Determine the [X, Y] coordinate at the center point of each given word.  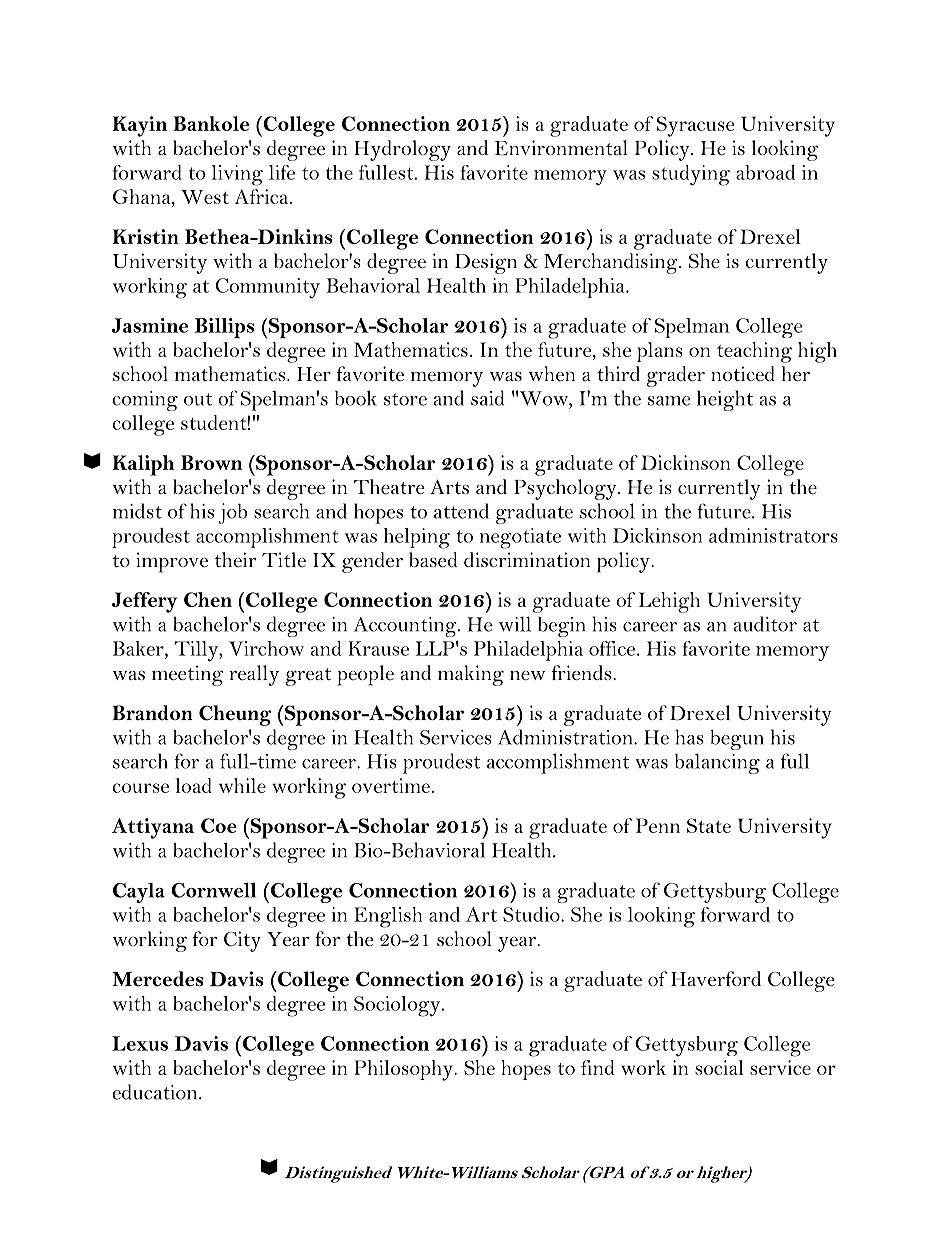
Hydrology [402, 150]
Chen [208, 599]
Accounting [406, 627]
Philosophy [405, 1070]
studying [691, 175]
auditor [765, 624]
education [156, 1092]
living [237, 175]
